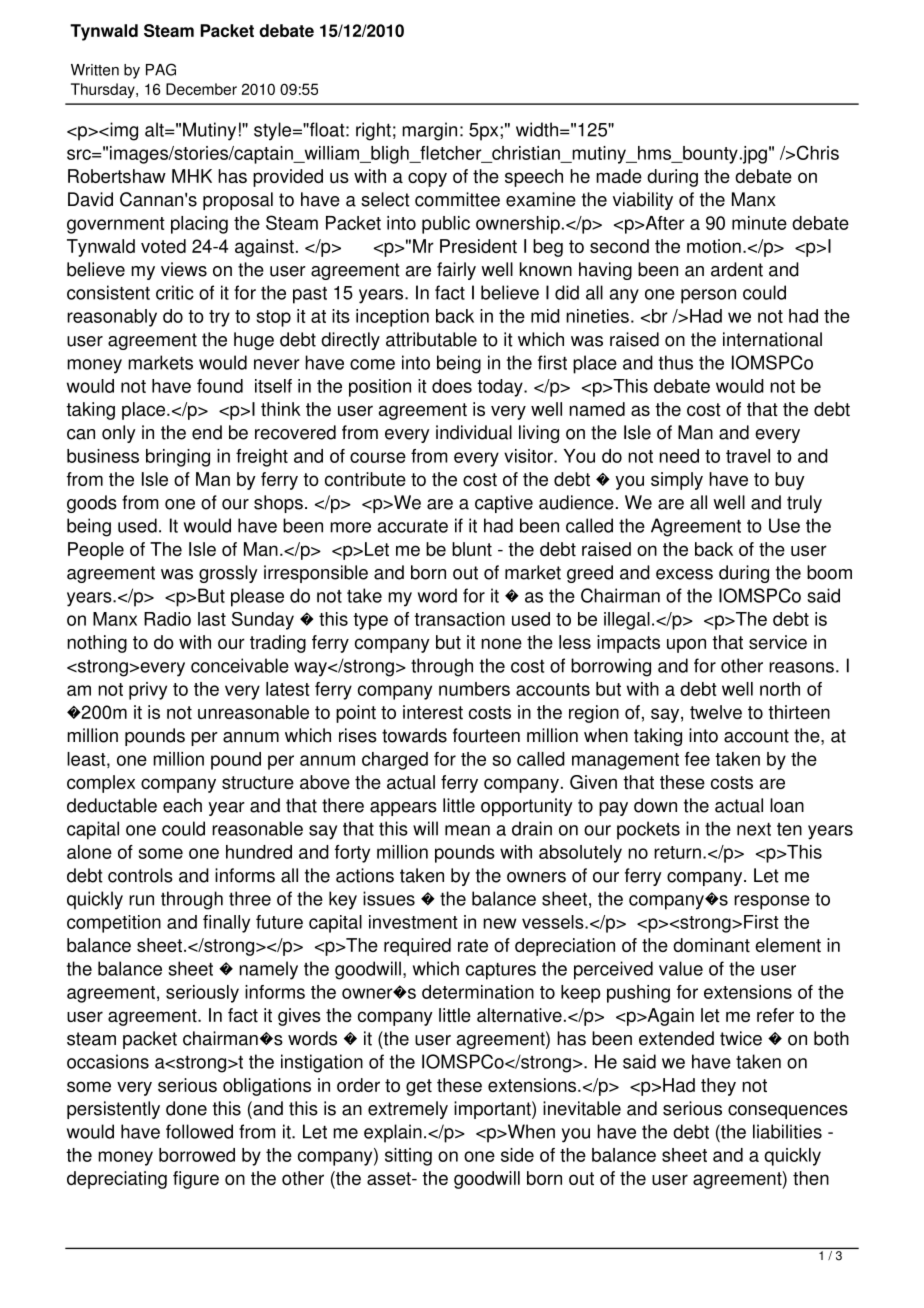 This screenshot has width=924, height=1308. Describe the element at coordinates (619, 176) in the screenshot. I see `made` at that location.
